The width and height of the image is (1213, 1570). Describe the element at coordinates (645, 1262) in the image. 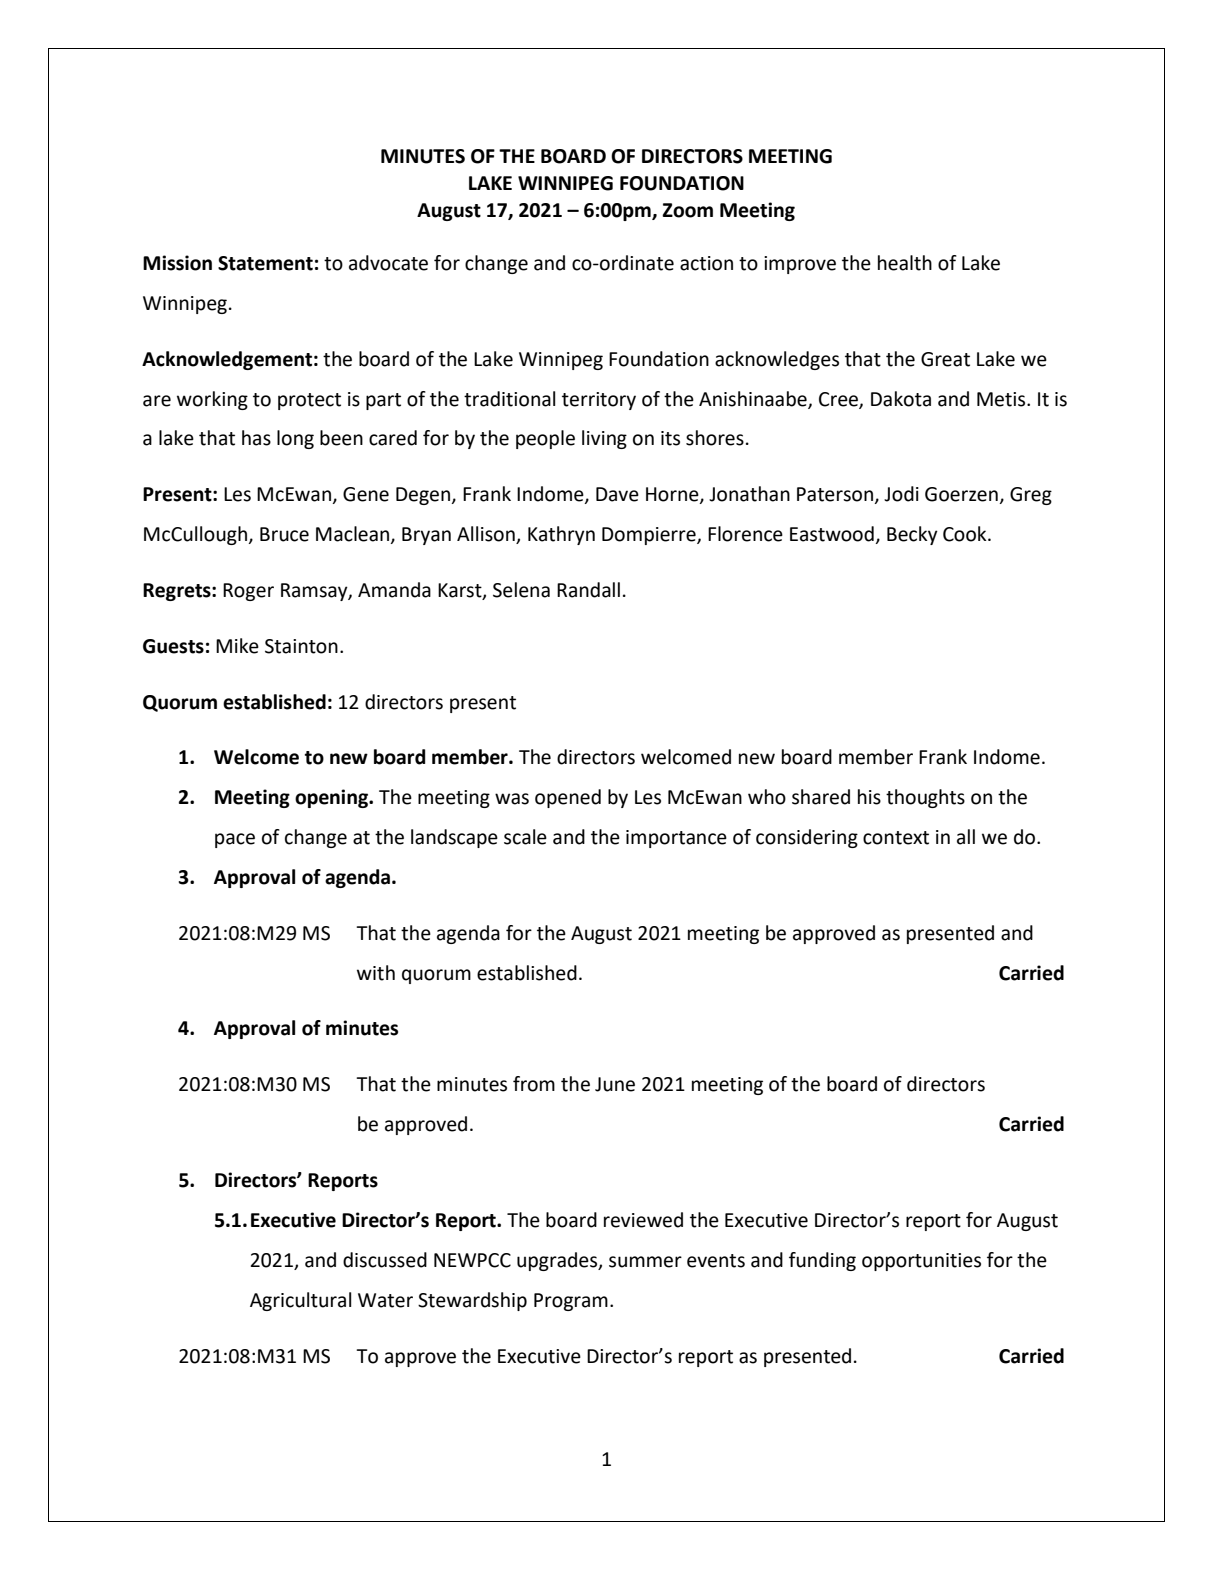

I see `summer` at that location.
